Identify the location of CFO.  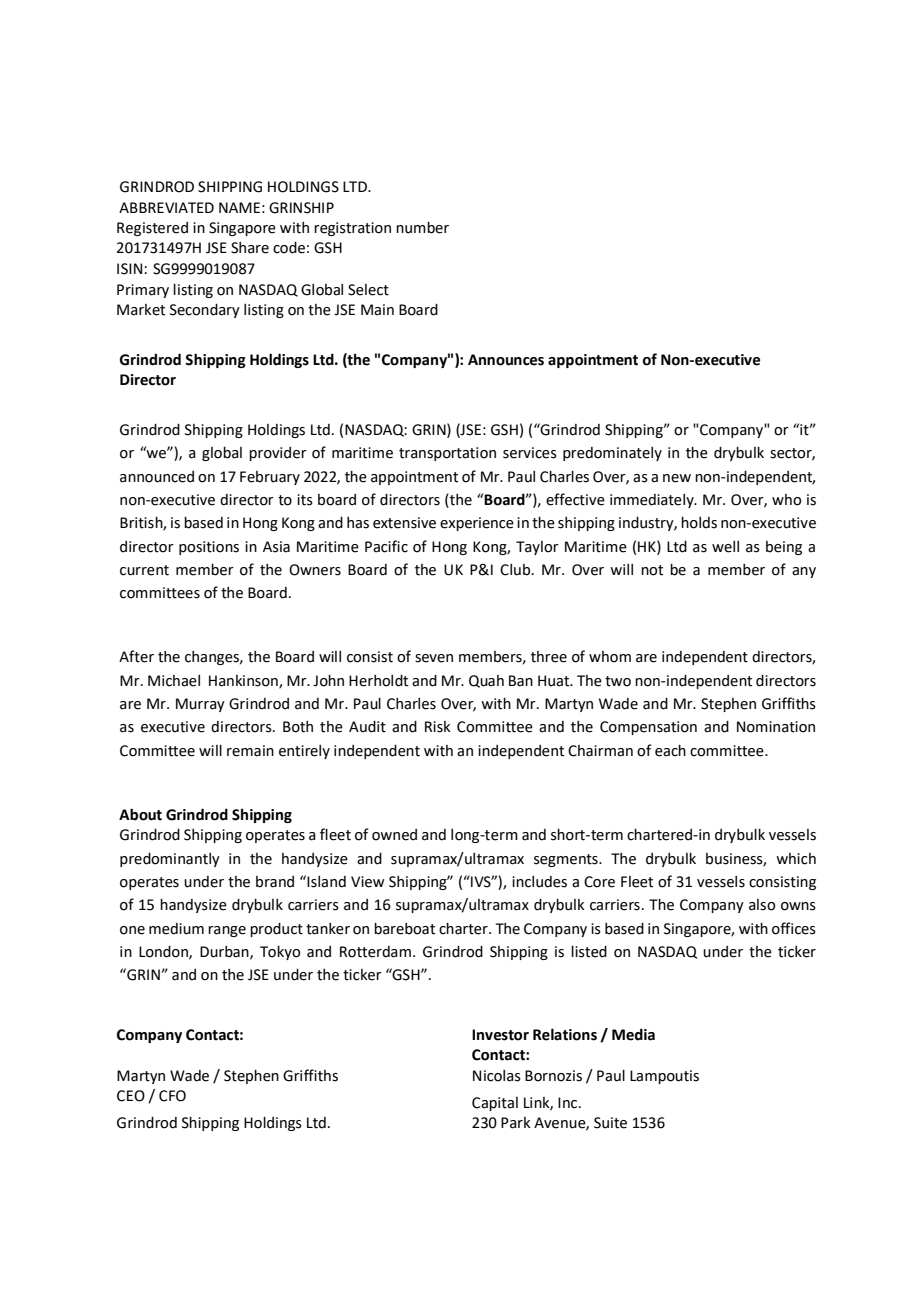
(172, 1096).
